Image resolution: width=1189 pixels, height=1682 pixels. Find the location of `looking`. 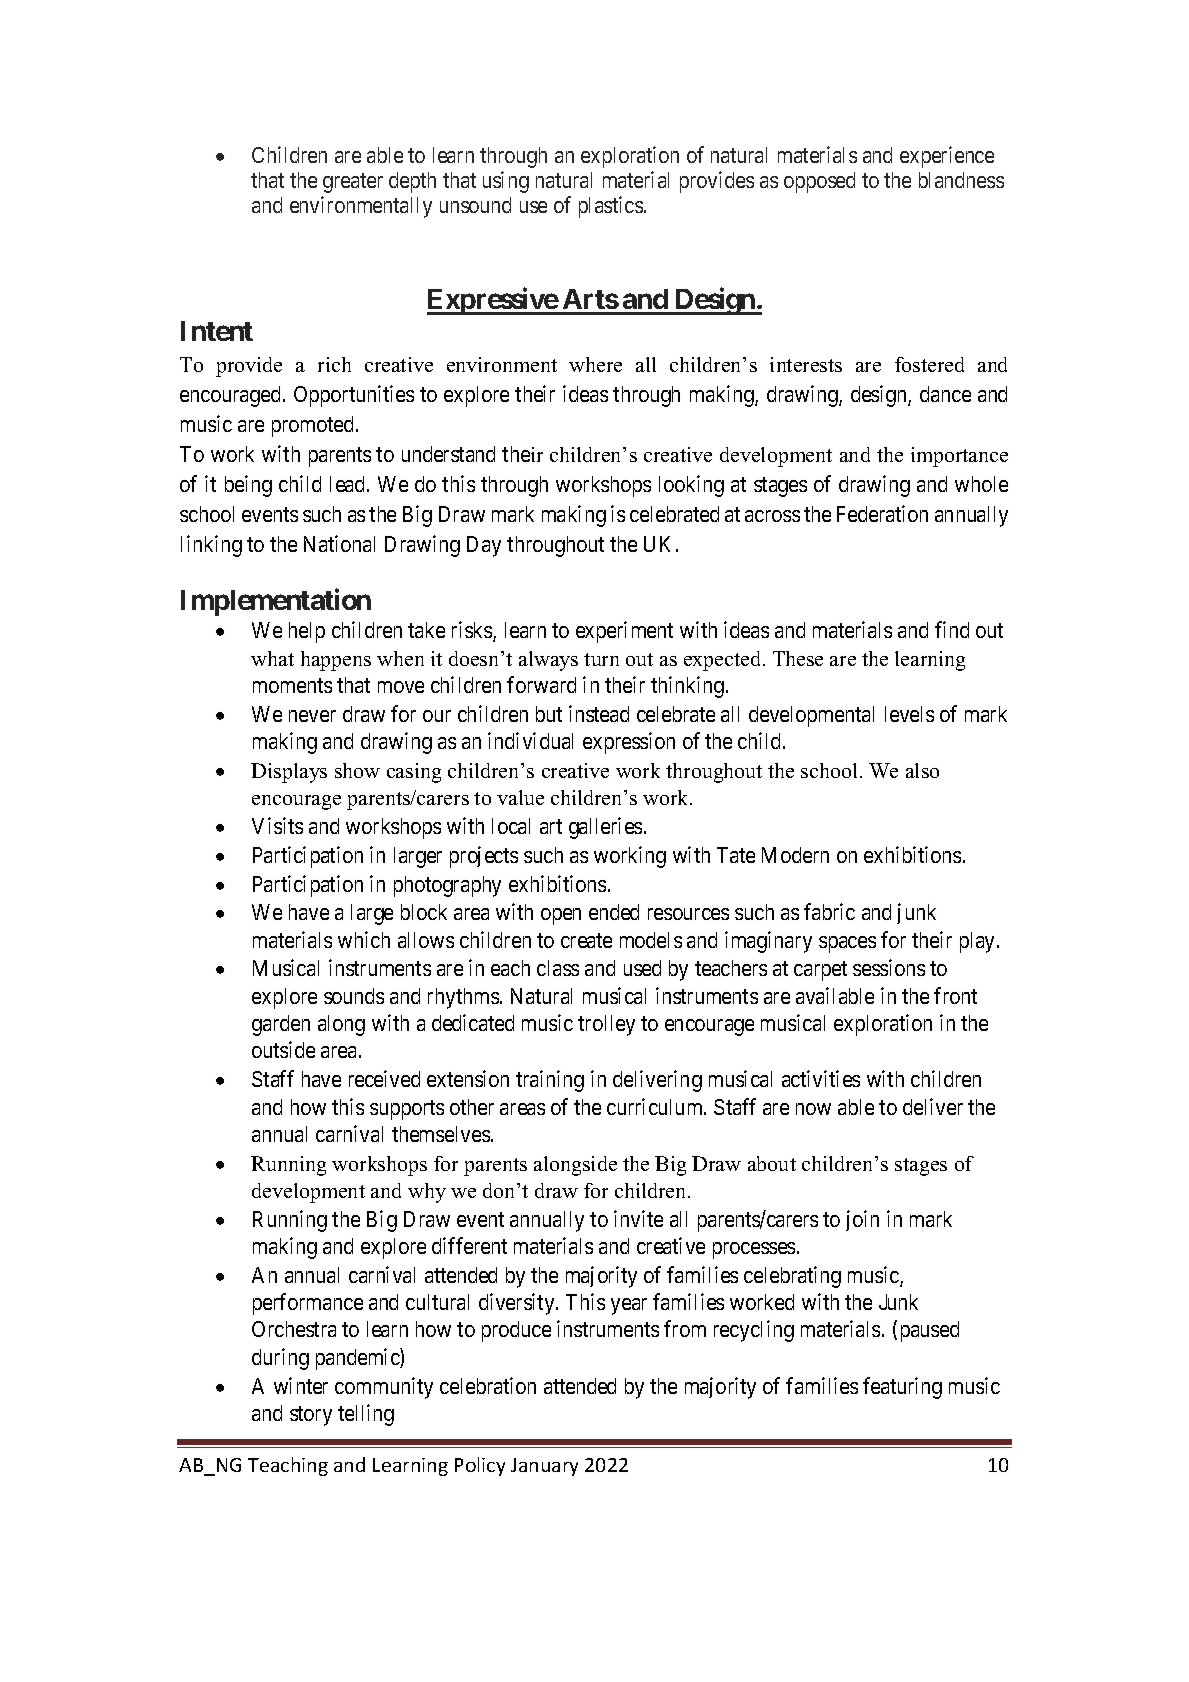

looking is located at coordinates (691, 486).
